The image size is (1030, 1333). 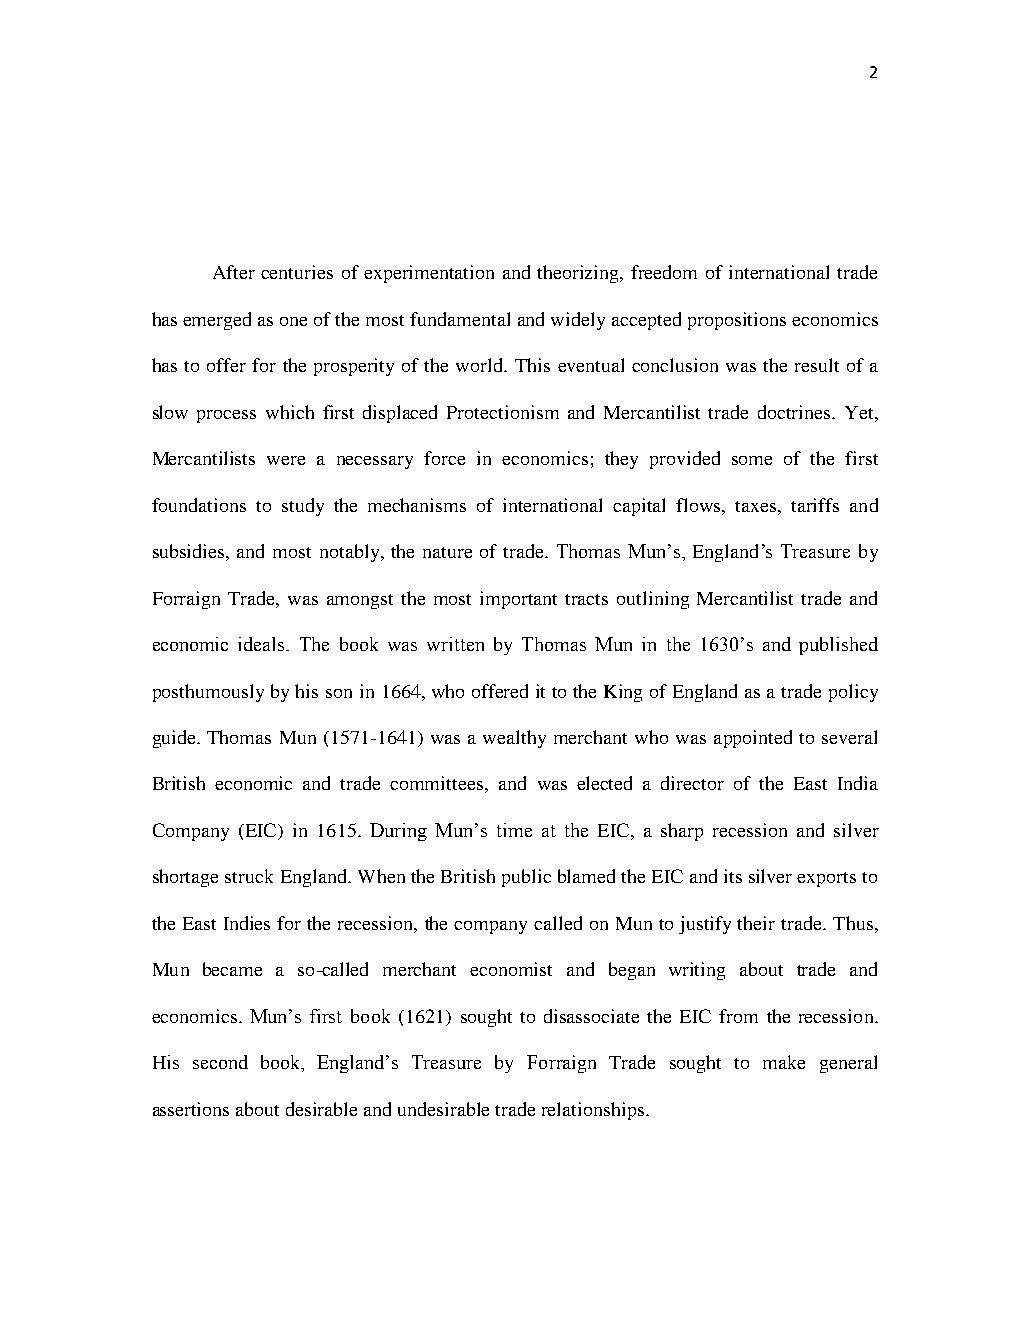 I want to click on fundamental, so click(x=460, y=319).
